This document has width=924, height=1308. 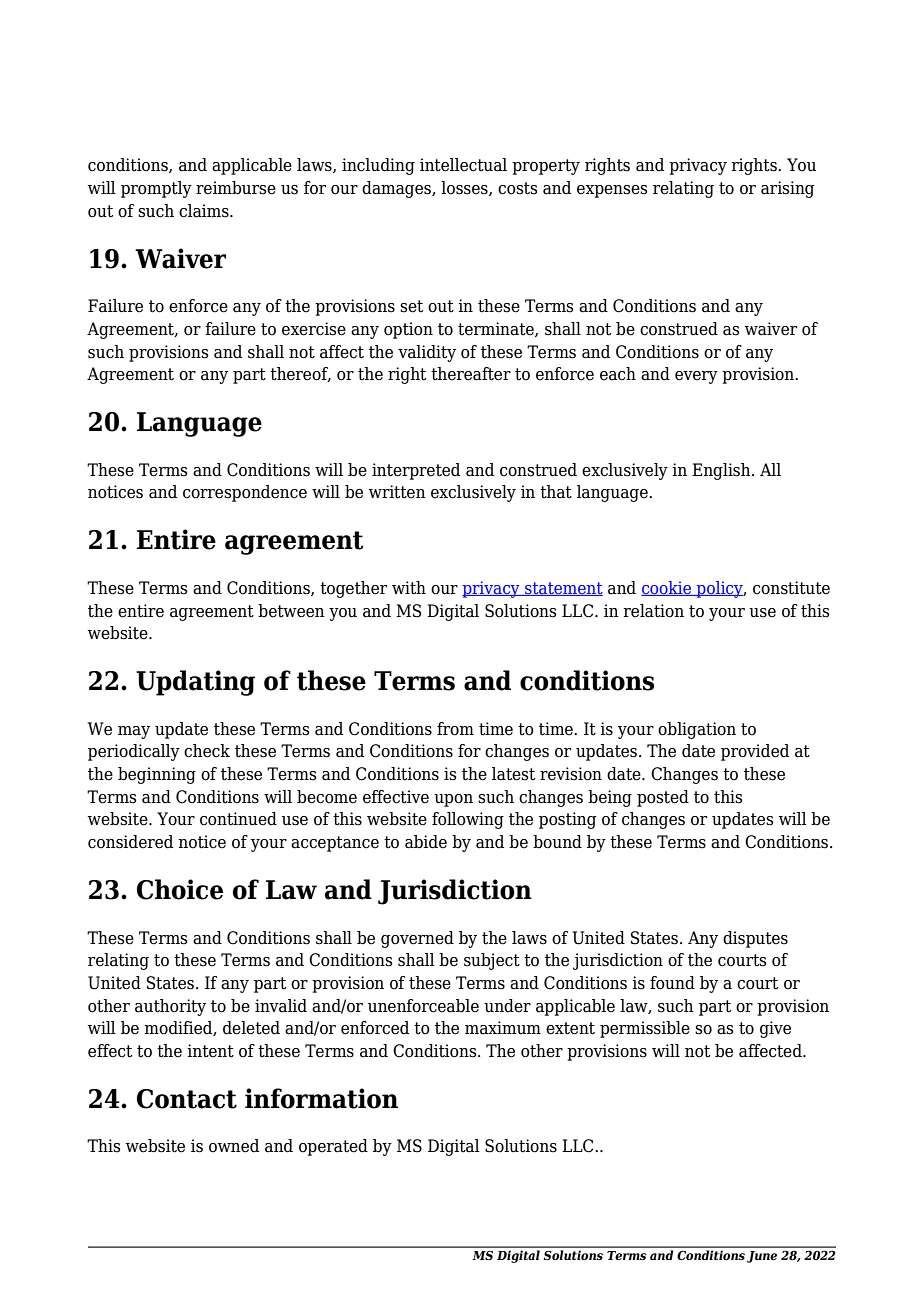 What do you see at coordinates (187, 1099) in the document?
I see `Contact` at bounding box center [187, 1099].
